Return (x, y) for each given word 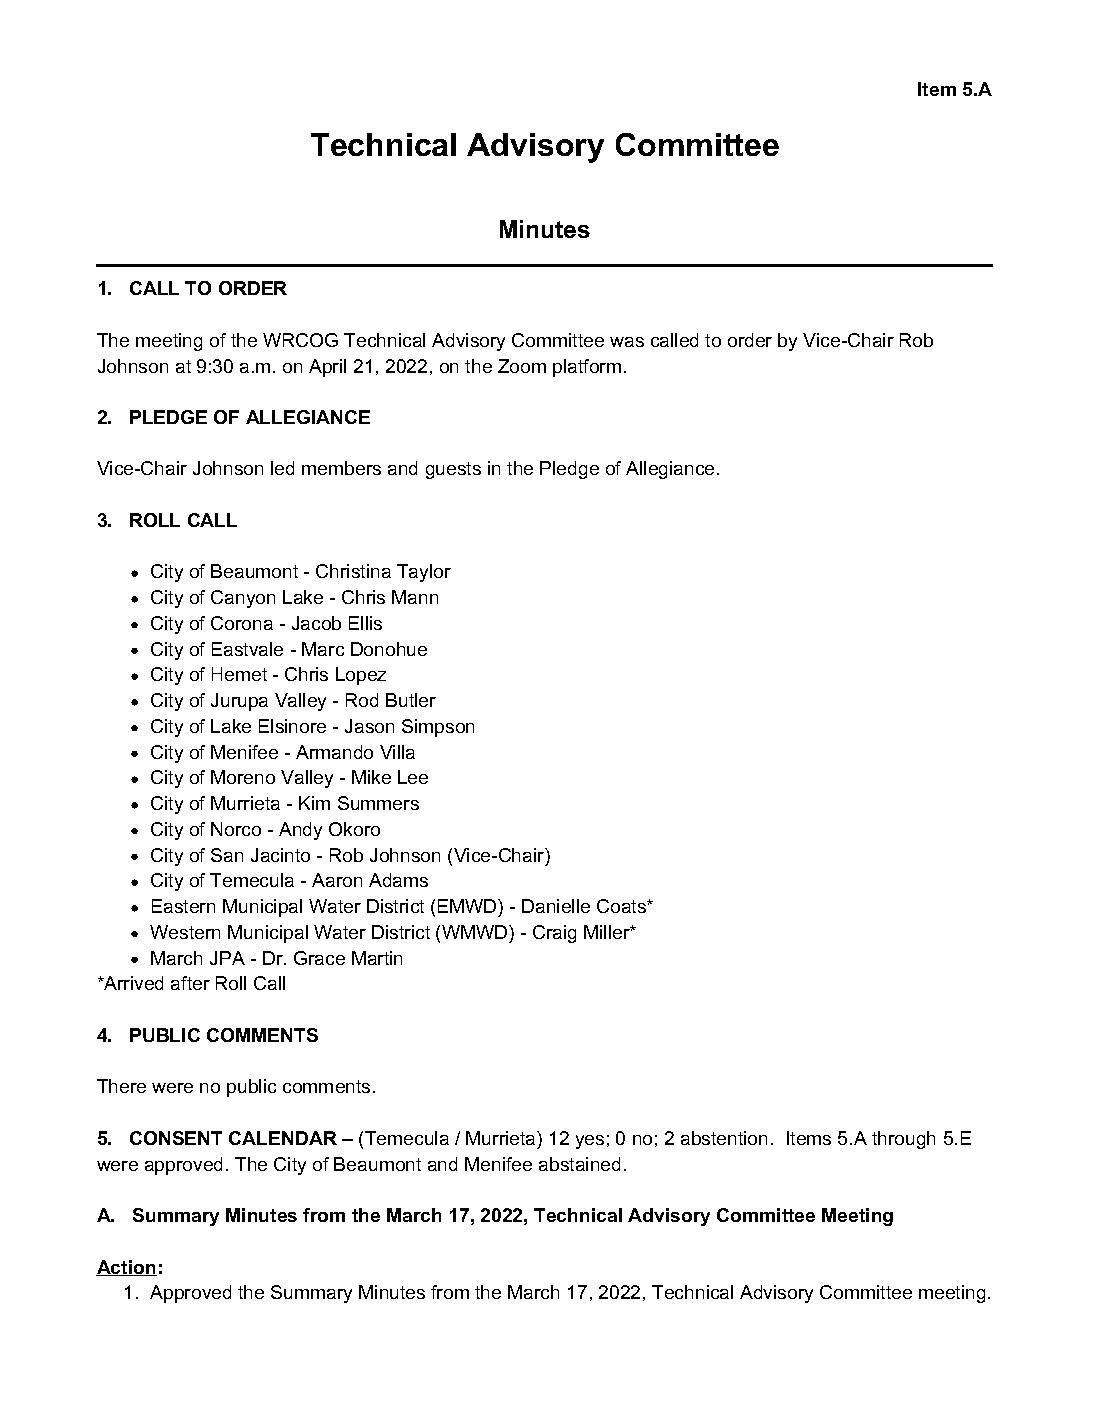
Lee (413, 777)
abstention (724, 1138)
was (627, 342)
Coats (622, 906)
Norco (236, 829)
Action (126, 1268)
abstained (579, 1164)
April (327, 368)
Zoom (522, 366)
